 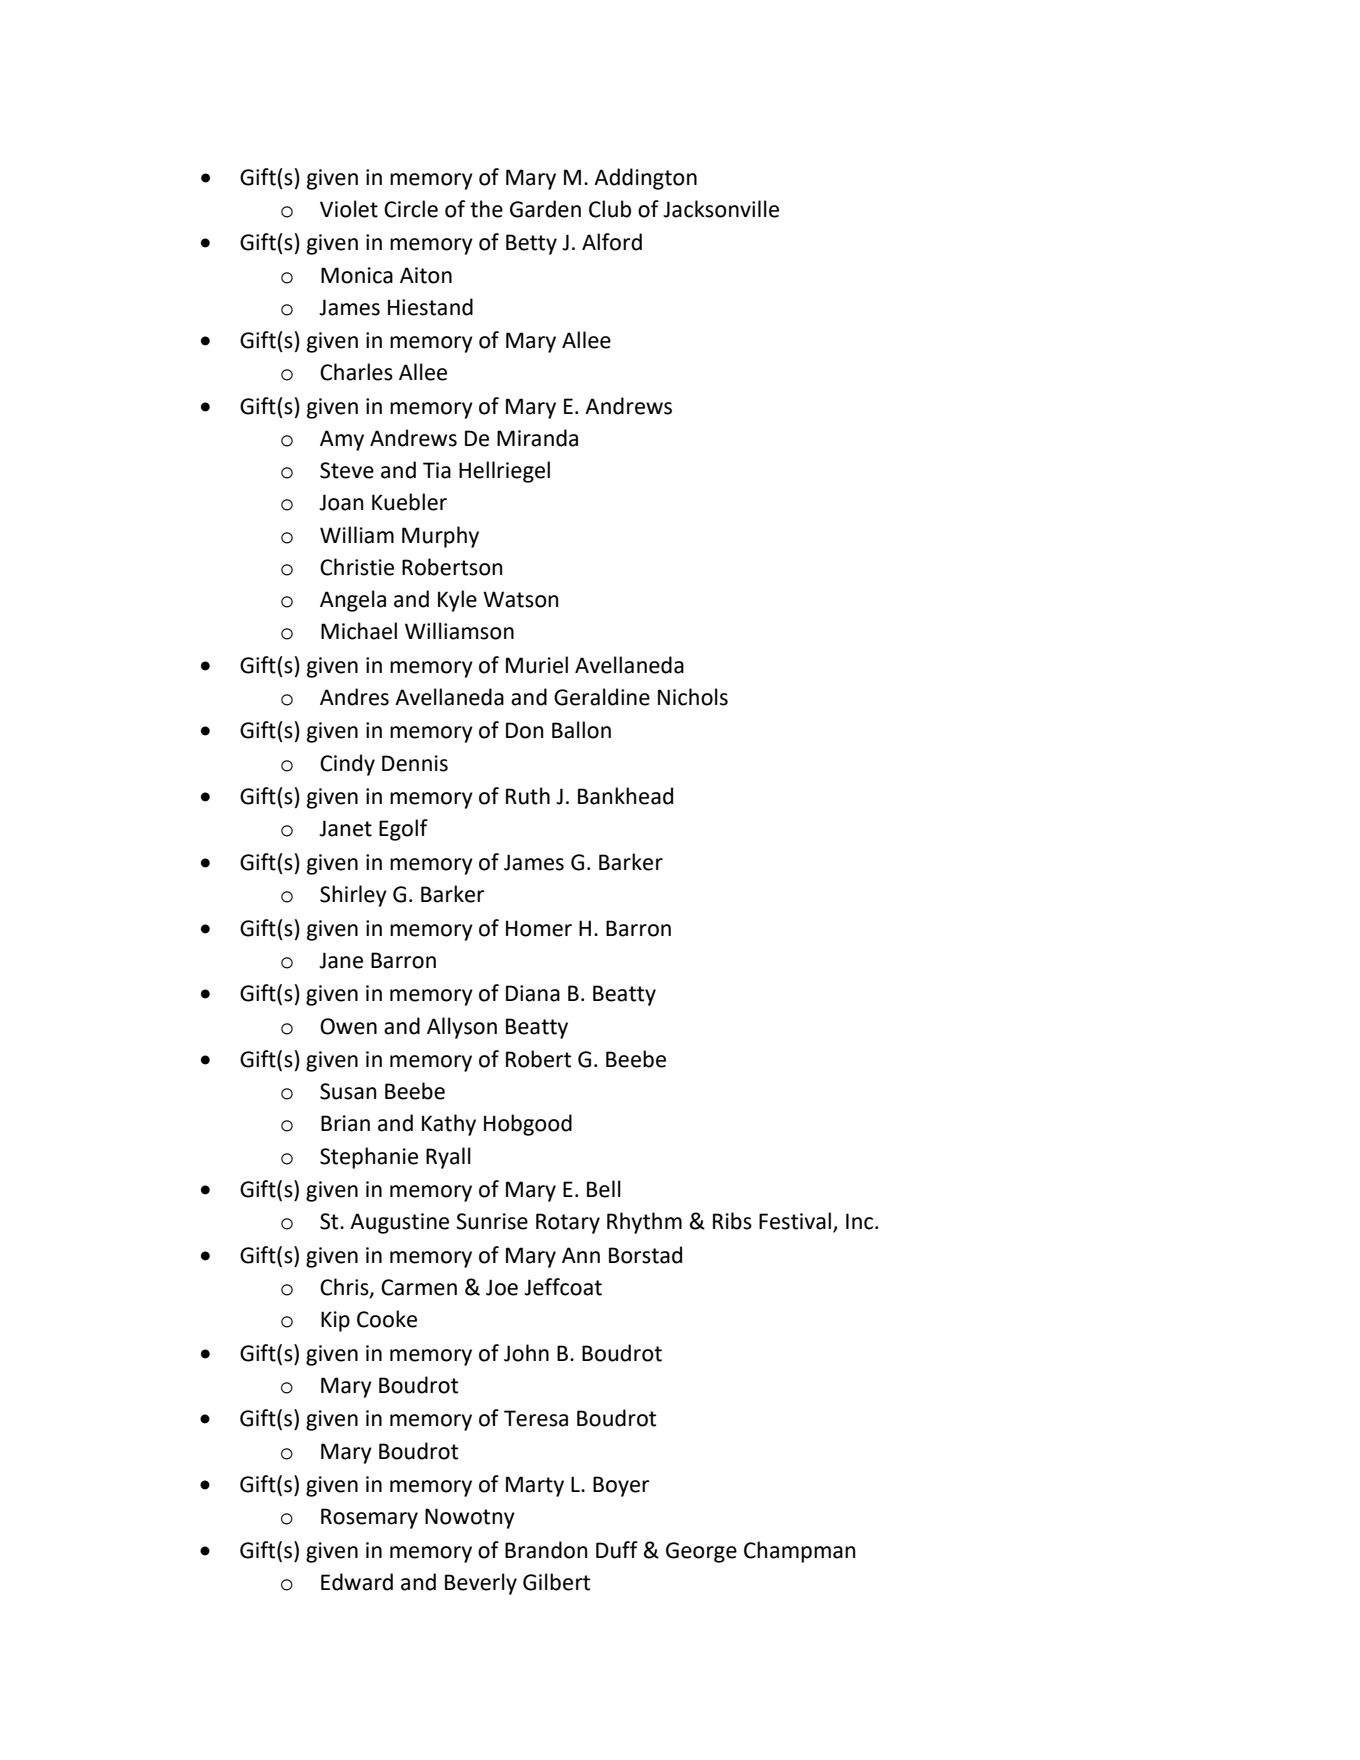 I want to click on Michael, so click(x=359, y=631).
